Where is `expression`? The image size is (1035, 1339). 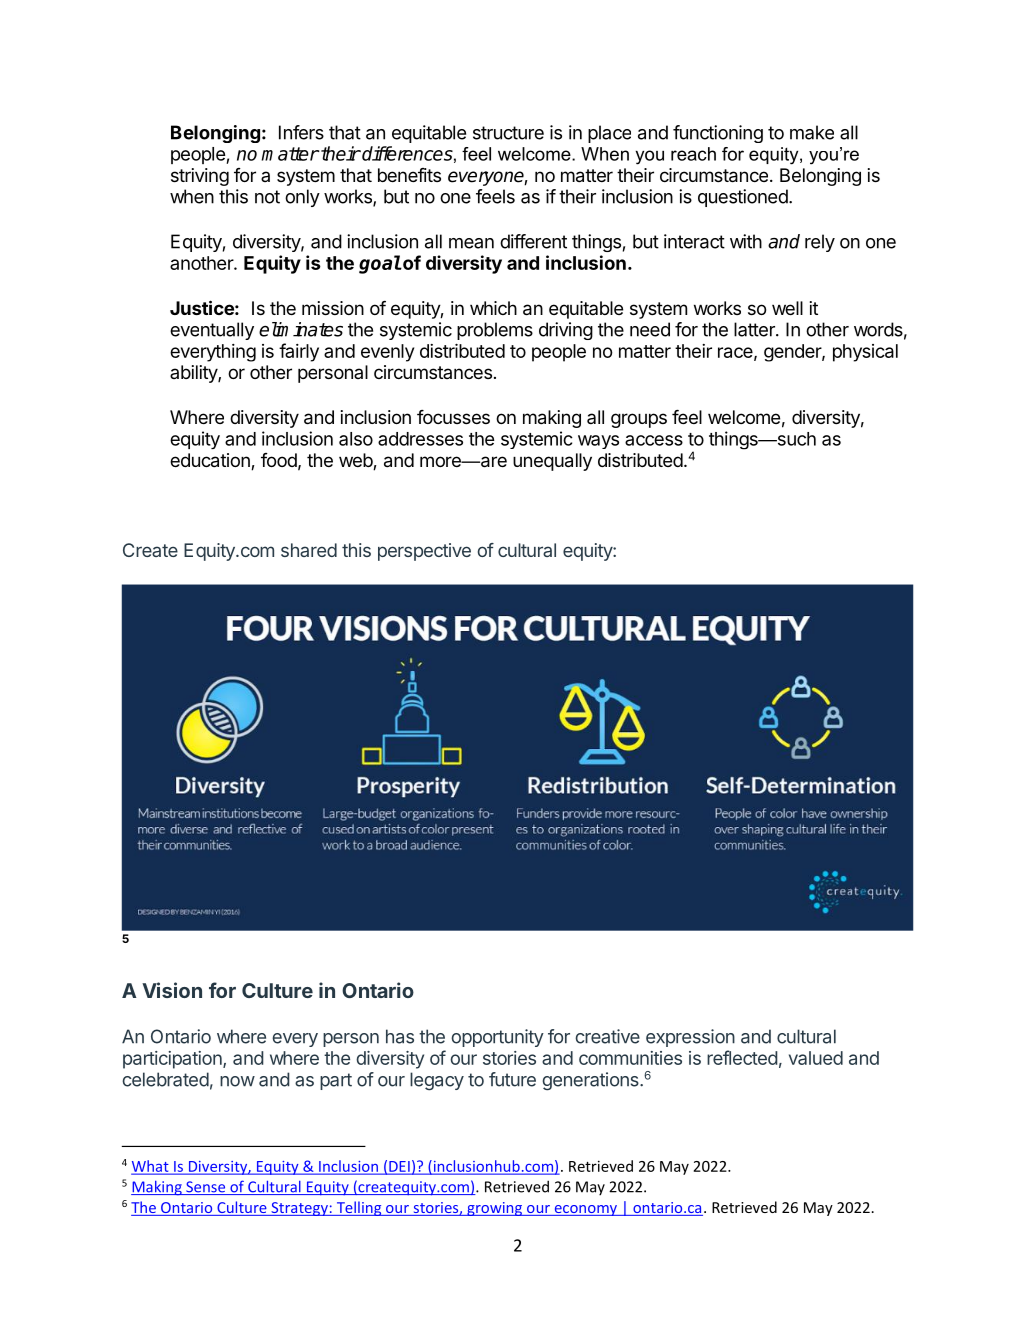 expression is located at coordinates (690, 1038).
